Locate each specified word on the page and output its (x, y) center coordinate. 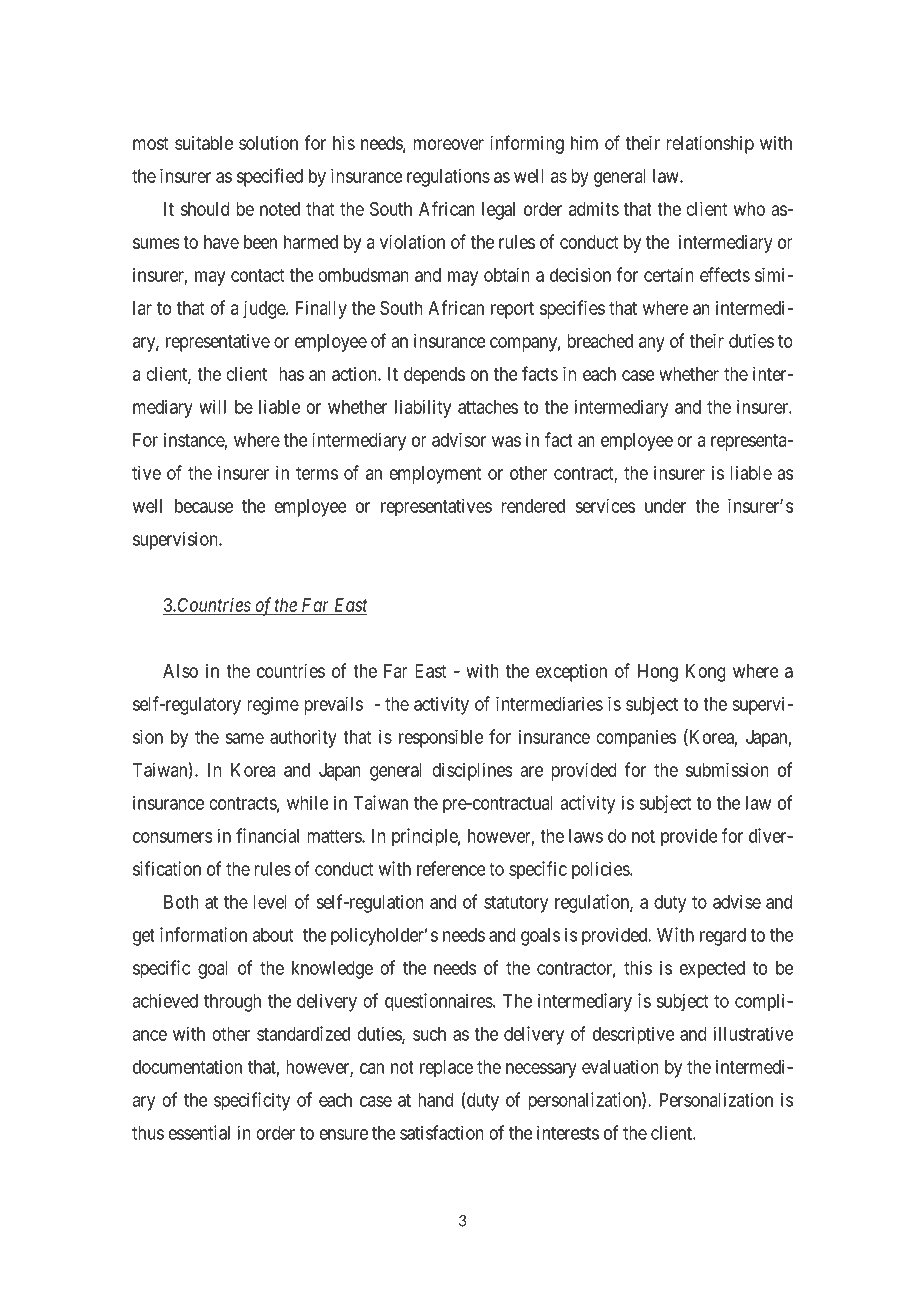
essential (199, 1132)
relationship (710, 144)
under (665, 506)
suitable (204, 143)
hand (435, 1100)
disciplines (472, 771)
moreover (449, 144)
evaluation (620, 1066)
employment (435, 475)
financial (267, 835)
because (204, 506)
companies (636, 738)
